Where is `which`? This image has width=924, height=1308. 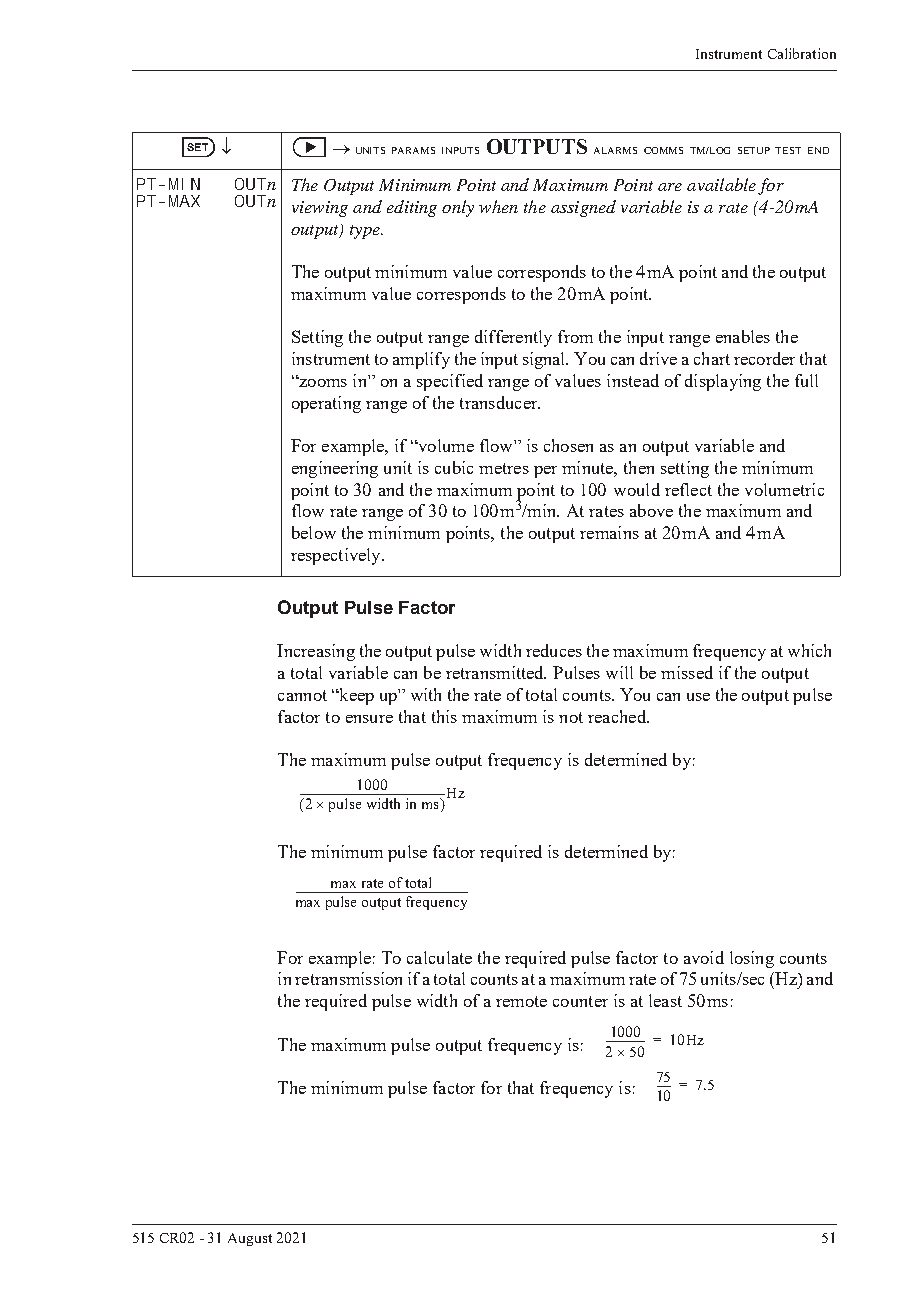 which is located at coordinates (809, 650).
